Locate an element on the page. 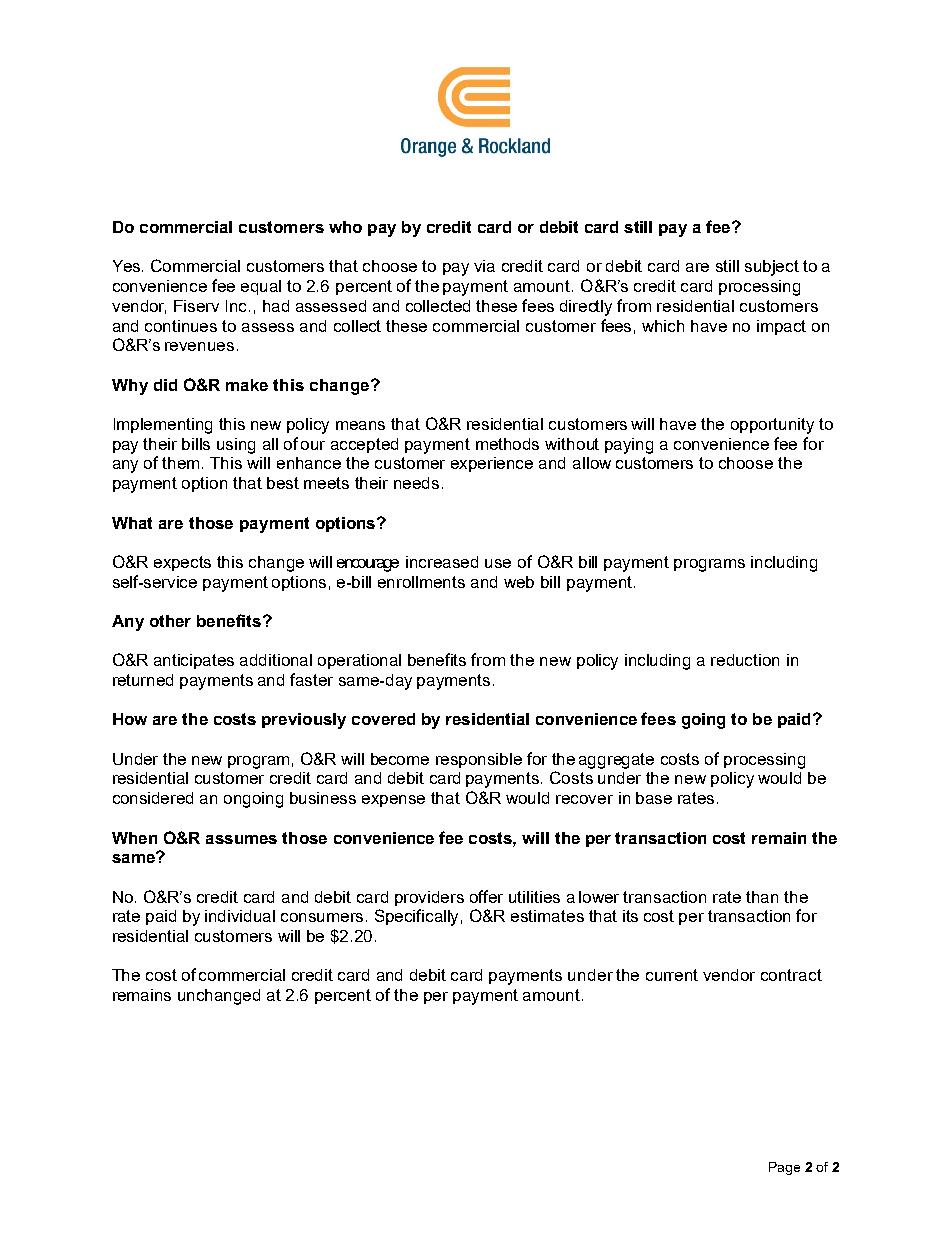  anticipates is located at coordinates (194, 661).
